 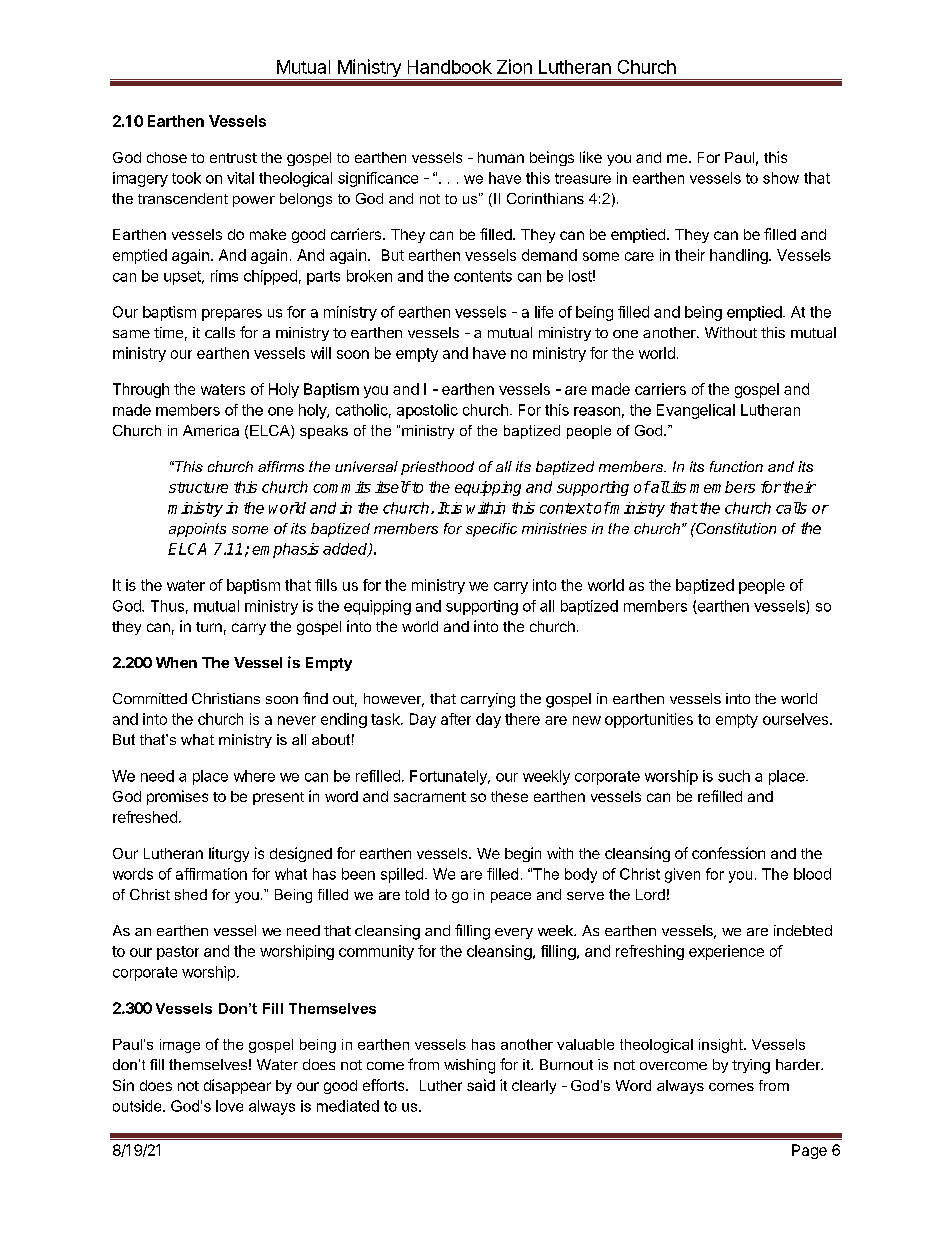 What do you see at coordinates (735, 528) in the screenshot?
I see `Constitution` at bounding box center [735, 528].
